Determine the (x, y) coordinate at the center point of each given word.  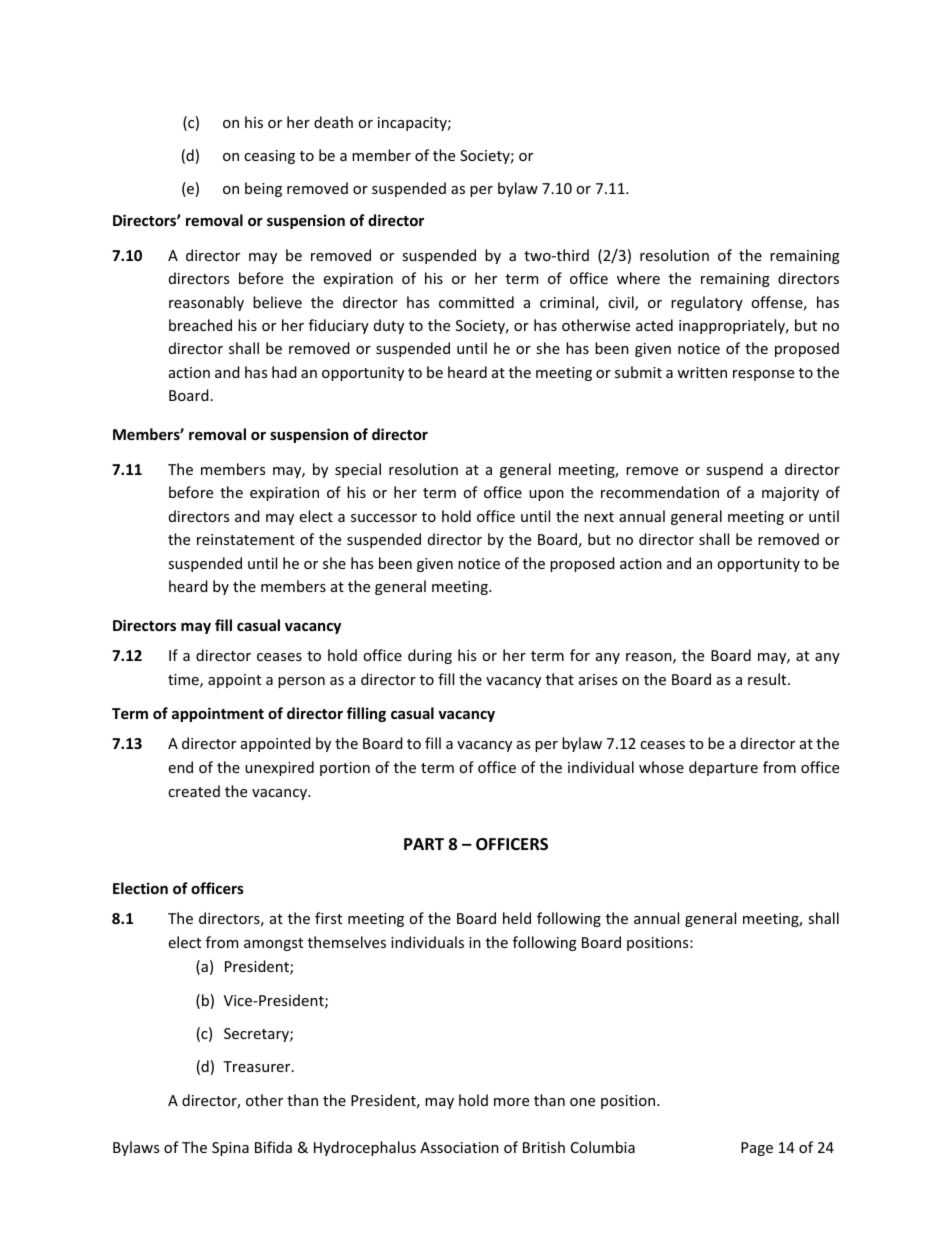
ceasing (269, 157)
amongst (273, 944)
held (517, 918)
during (430, 656)
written (702, 372)
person (301, 682)
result (768, 679)
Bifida (273, 1147)
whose (661, 767)
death (333, 122)
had (284, 372)
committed (476, 302)
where (638, 278)
